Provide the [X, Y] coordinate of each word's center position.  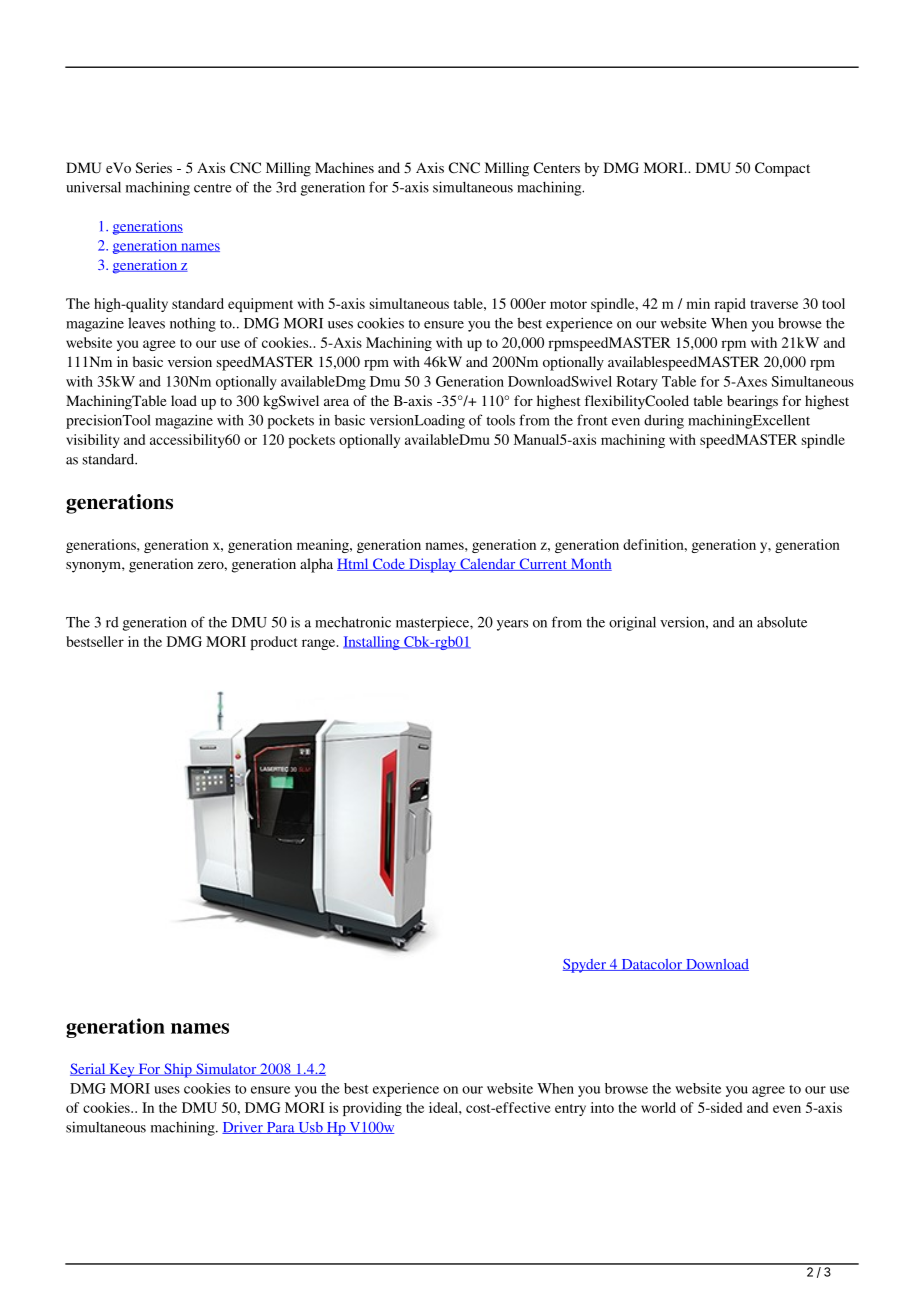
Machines [344, 167]
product [274, 643]
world [658, 1107]
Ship [178, 1070]
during [664, 421]
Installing [372, 643]
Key [122, 1071]
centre [213, 188]
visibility [92, 441]
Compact [782, 169]
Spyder [585, 966]
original [632, 623]
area [336, 402]
